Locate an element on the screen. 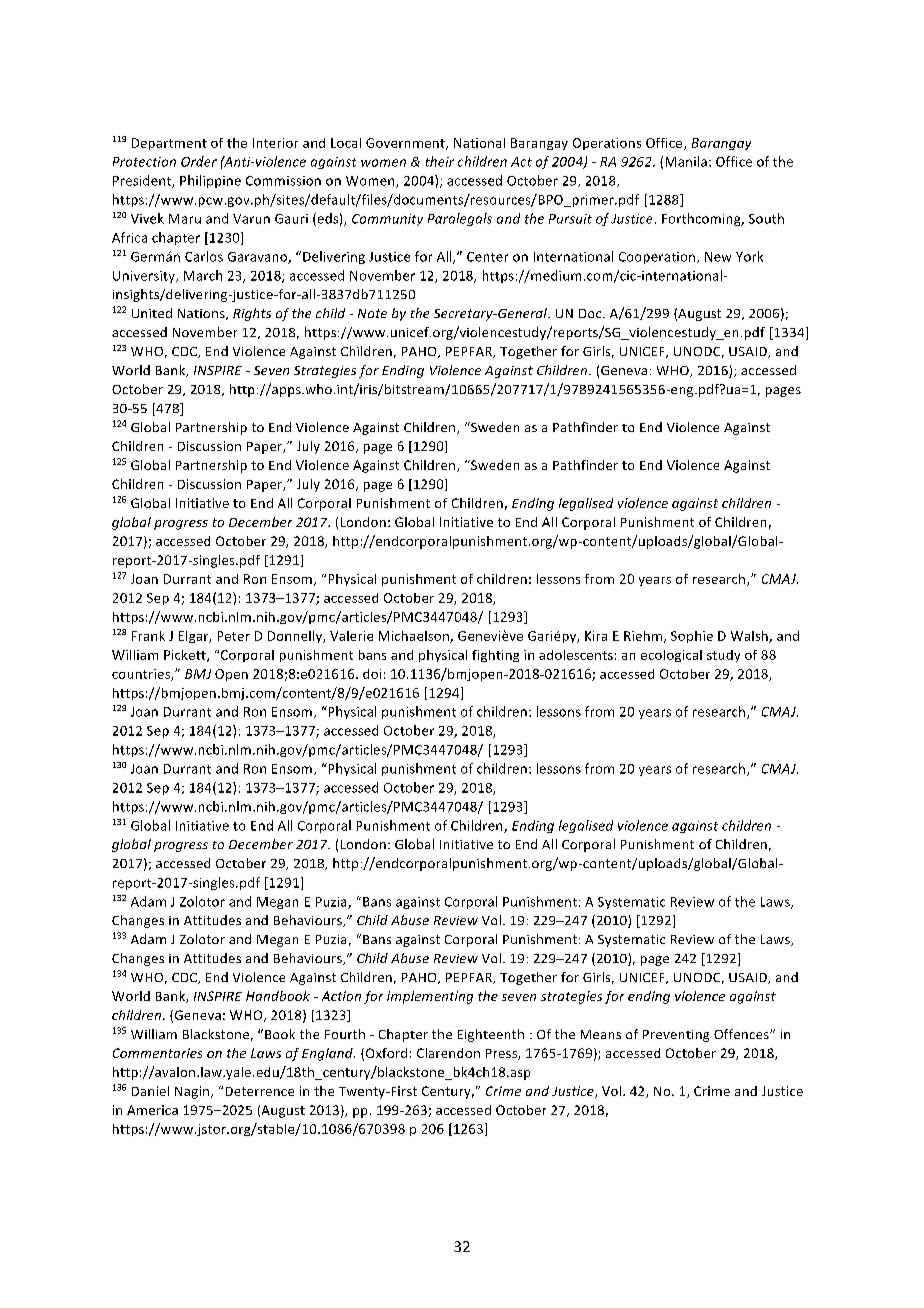 This screenshot has width=924, height=1308. Clarendon is located at coordinates (448, 1053).
